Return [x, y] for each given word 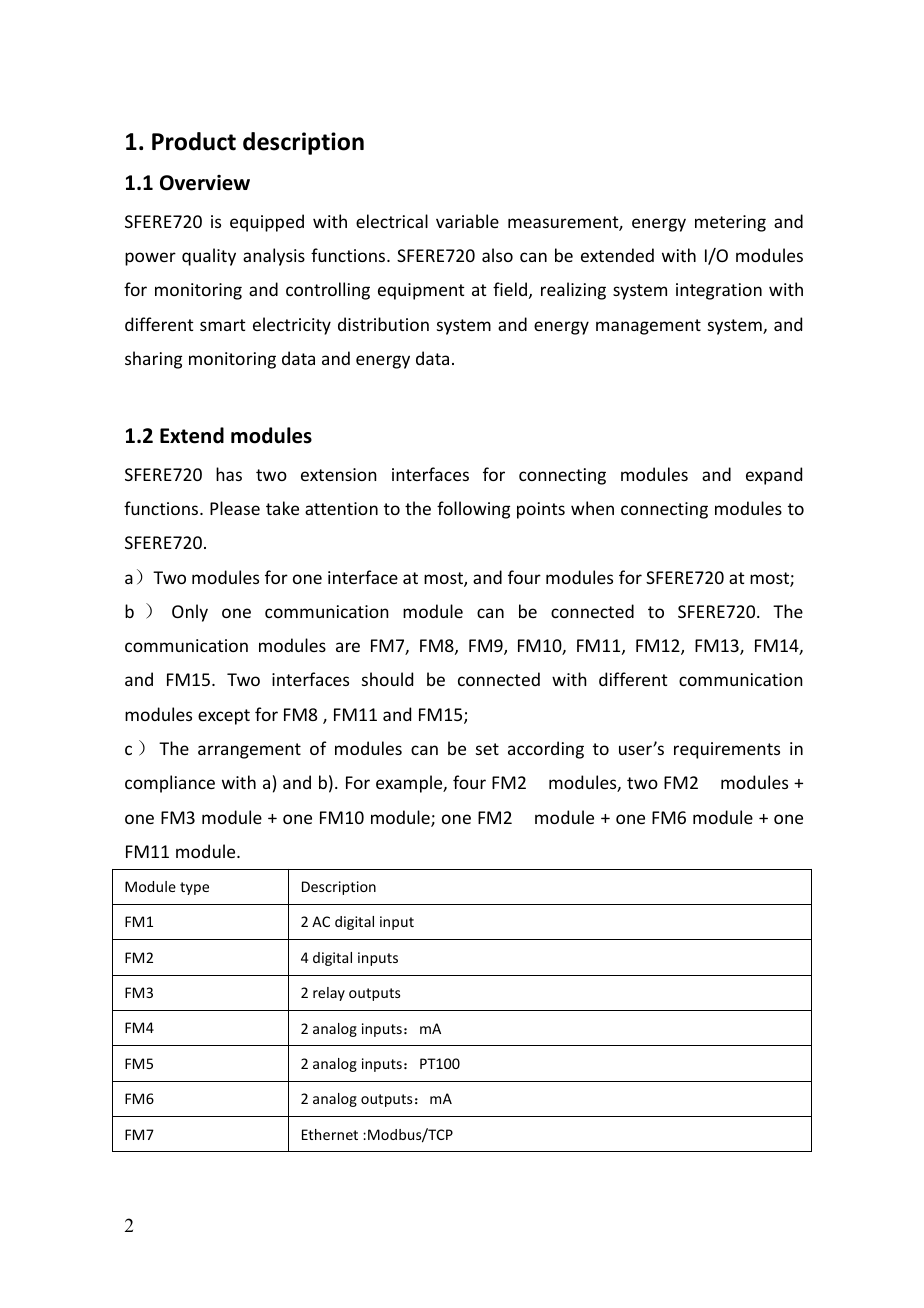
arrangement [249, 751]
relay [329, 994]
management [648, 327]
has [229, 474]
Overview [205, 183]
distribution [383, 324]
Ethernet [330, 1134]
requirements [727, 750]
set [487, 749]
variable [467, 221]
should [387, 679]
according [546, 750]
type [194, 888]
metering [730, 223]
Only [190, 613]
